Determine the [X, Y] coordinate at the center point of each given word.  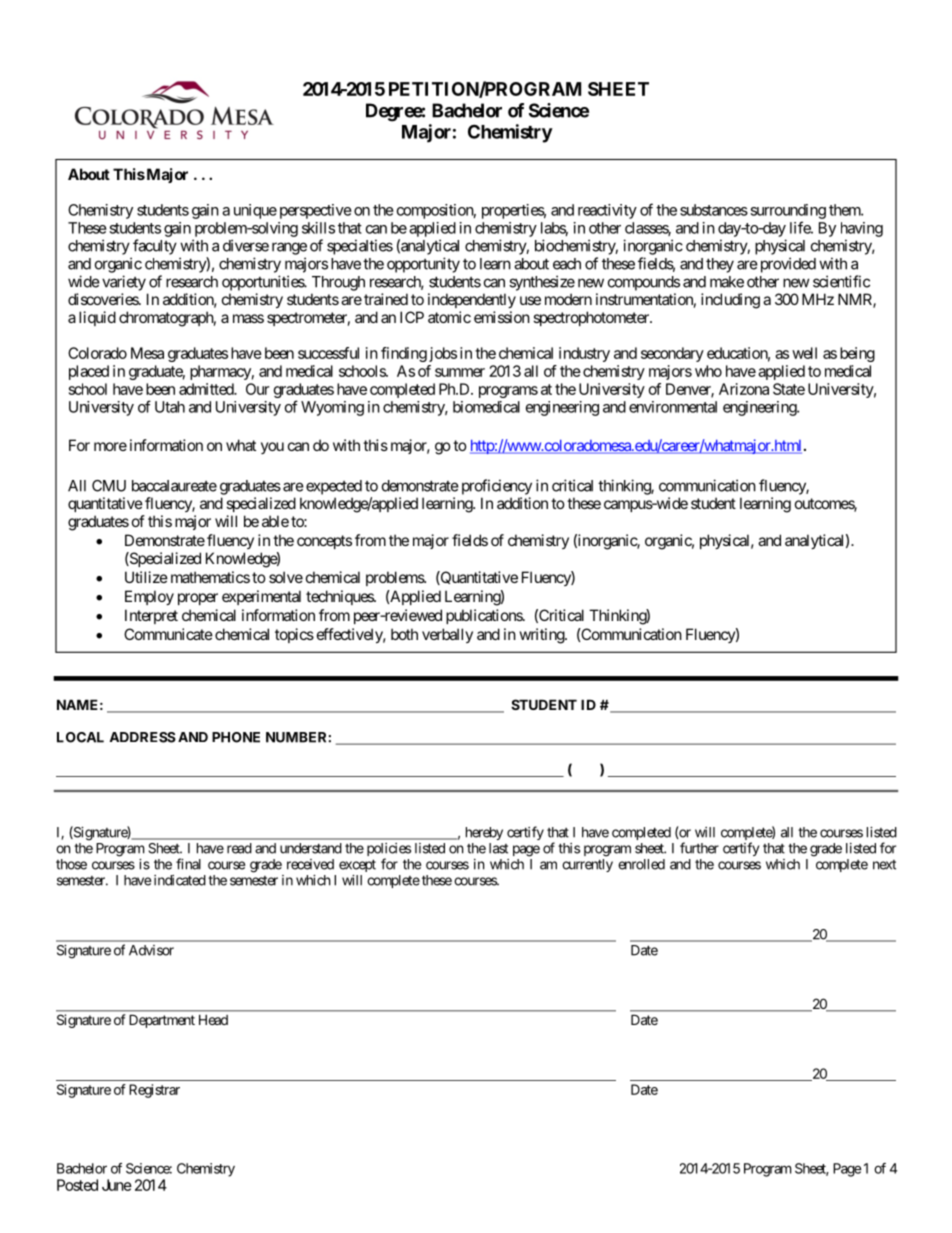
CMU [109, 486]
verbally [447, 635]
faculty [155, 247]
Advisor [151, 950]
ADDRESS [143, 737]
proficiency [497, 487]
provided [786, 265]
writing [543, 636]
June [117, 1185]
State [789, 389]
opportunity [423, 265]
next [884, 865]
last [498, 848]
